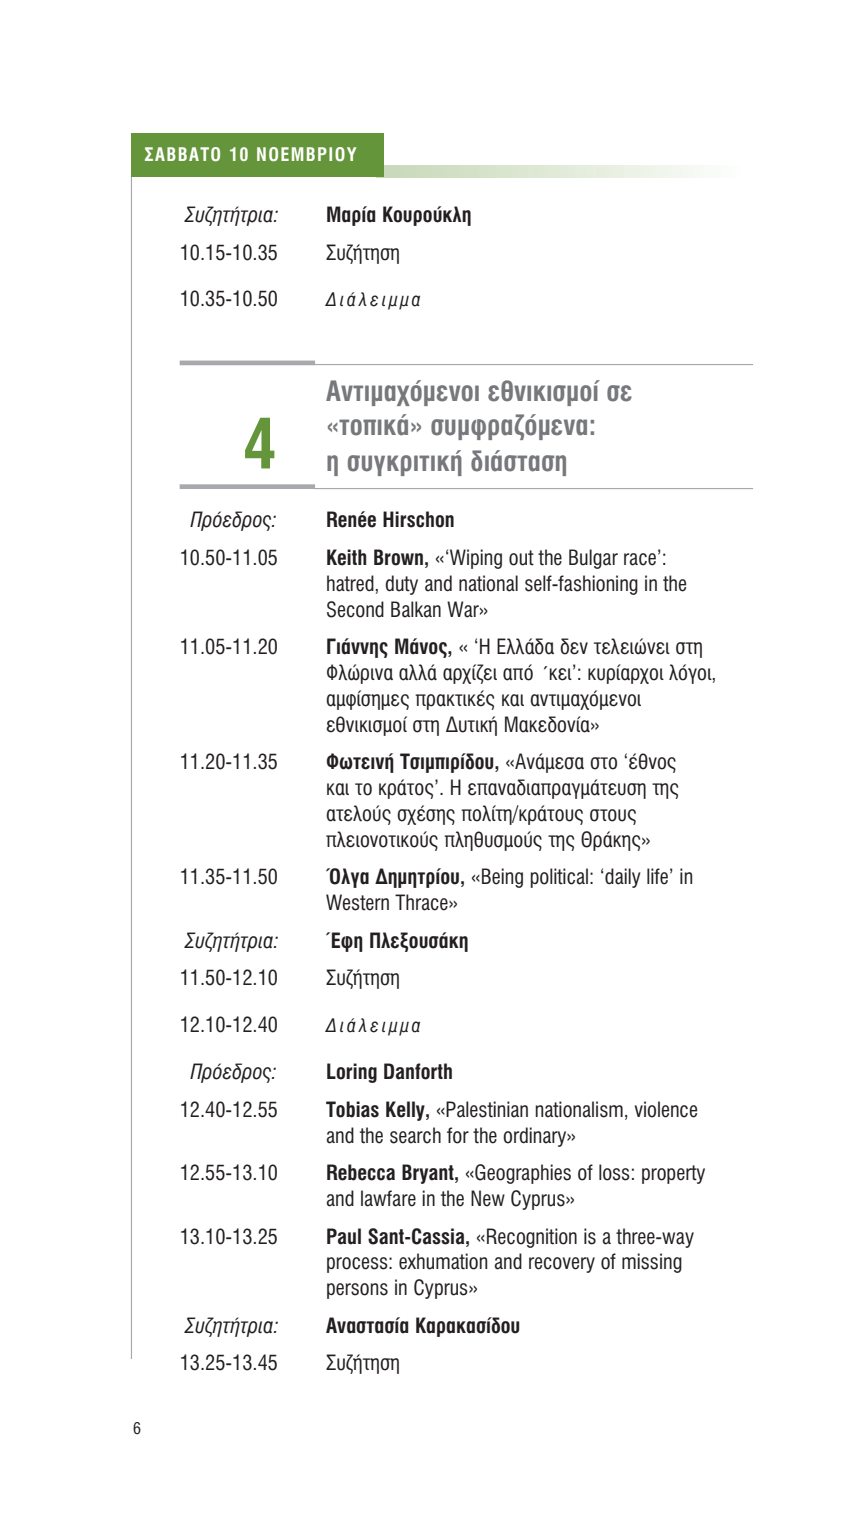 The width and height of the screenshot is (864, 1529). Describe the element at coordinates (532, 1238) in the screenshot. I see `Recognition` at that location.
